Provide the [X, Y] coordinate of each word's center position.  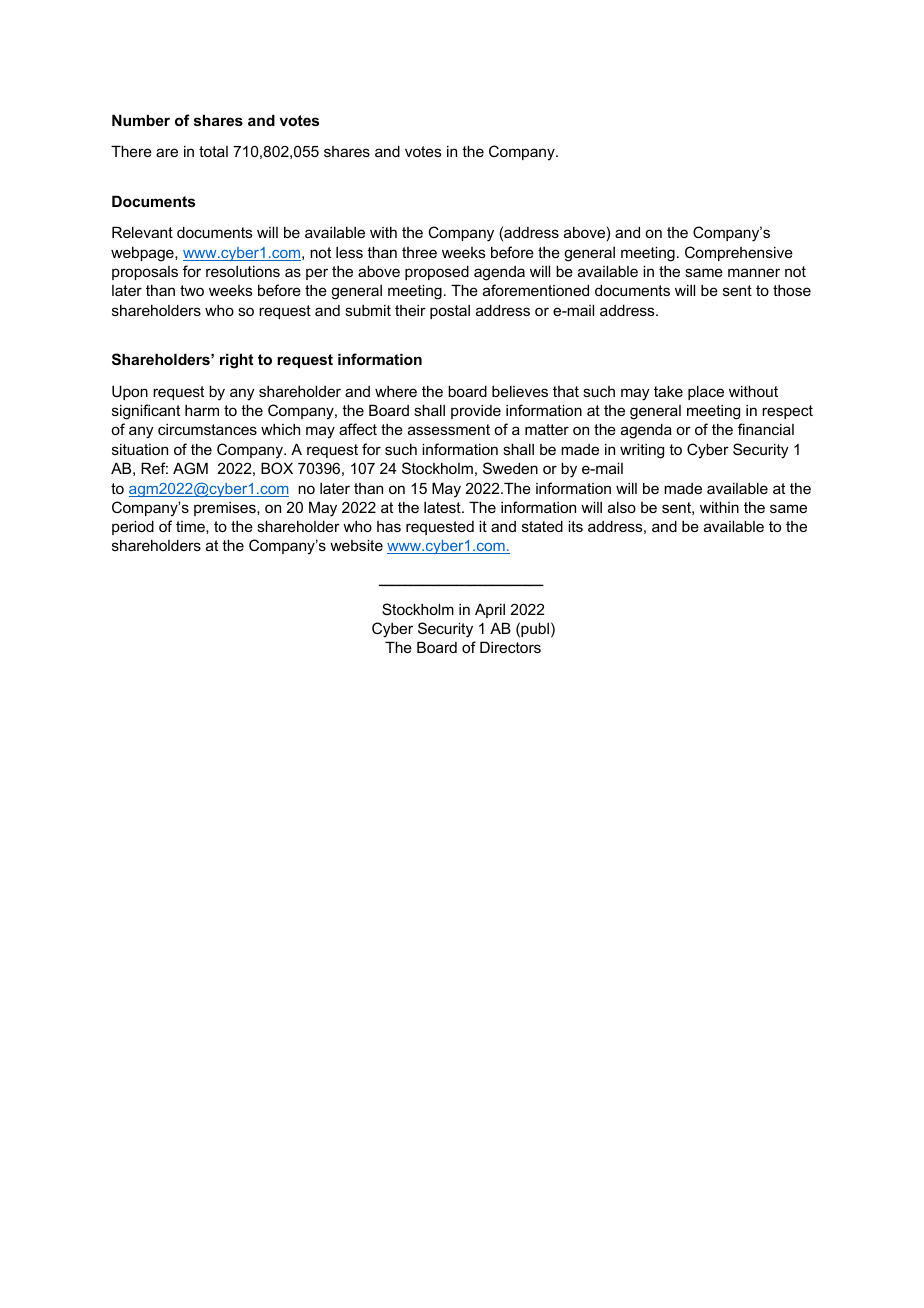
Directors [510, 647]
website [356, 545]
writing [642, 451]
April [490, 610]
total [213, 151]
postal [450, 312]
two [192, 290]
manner [754, 272]
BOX [277, 468]
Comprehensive [739, 253]
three [419, 252]
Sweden [510, 468]
